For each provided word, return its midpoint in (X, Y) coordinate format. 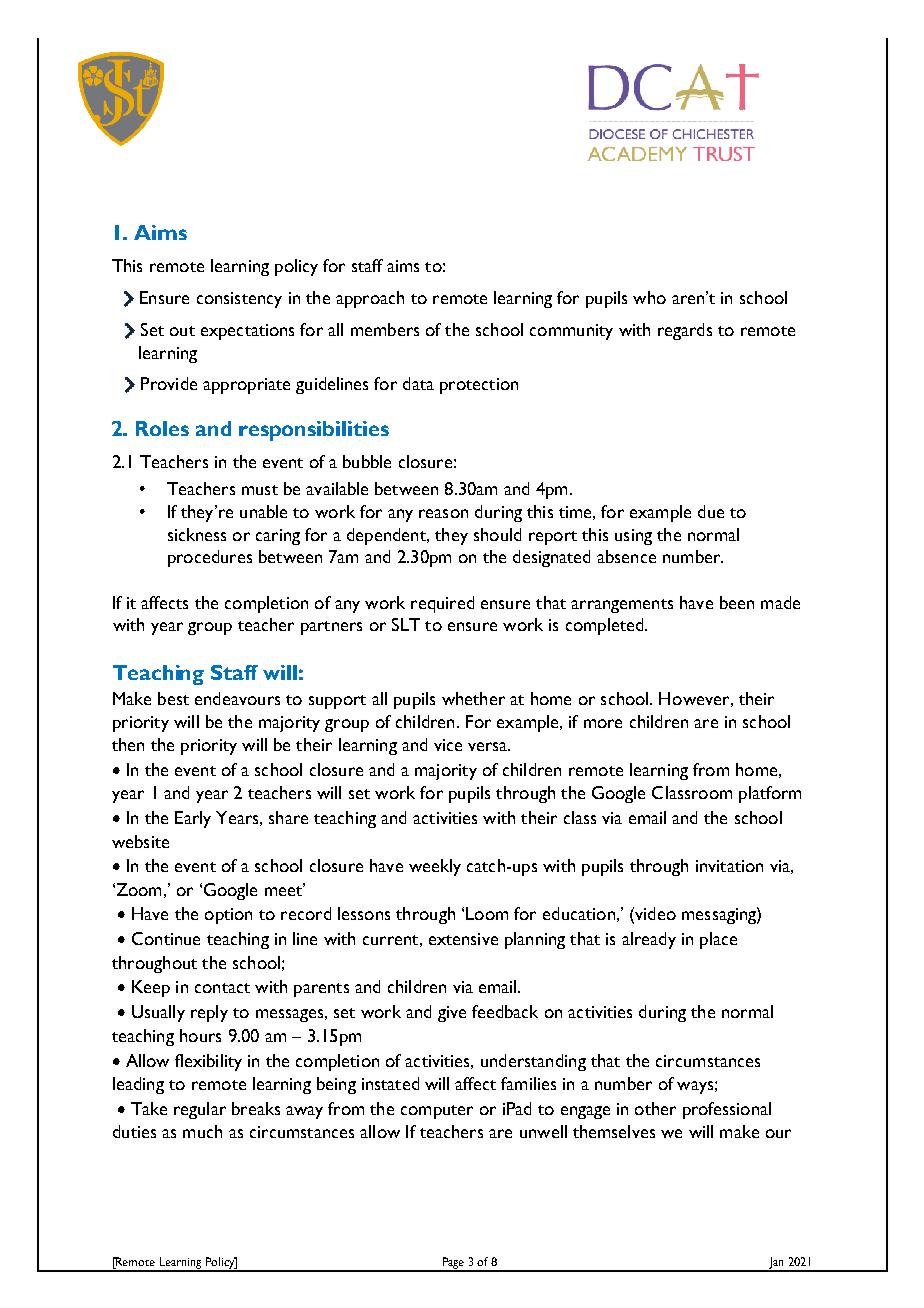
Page (453, 1264)
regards (685, 331)
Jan (776, 1264)
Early (193, 819)
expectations (247, 332)
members (385, 329)
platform (770, 794)
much (202, 1131)
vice (448, 745)
